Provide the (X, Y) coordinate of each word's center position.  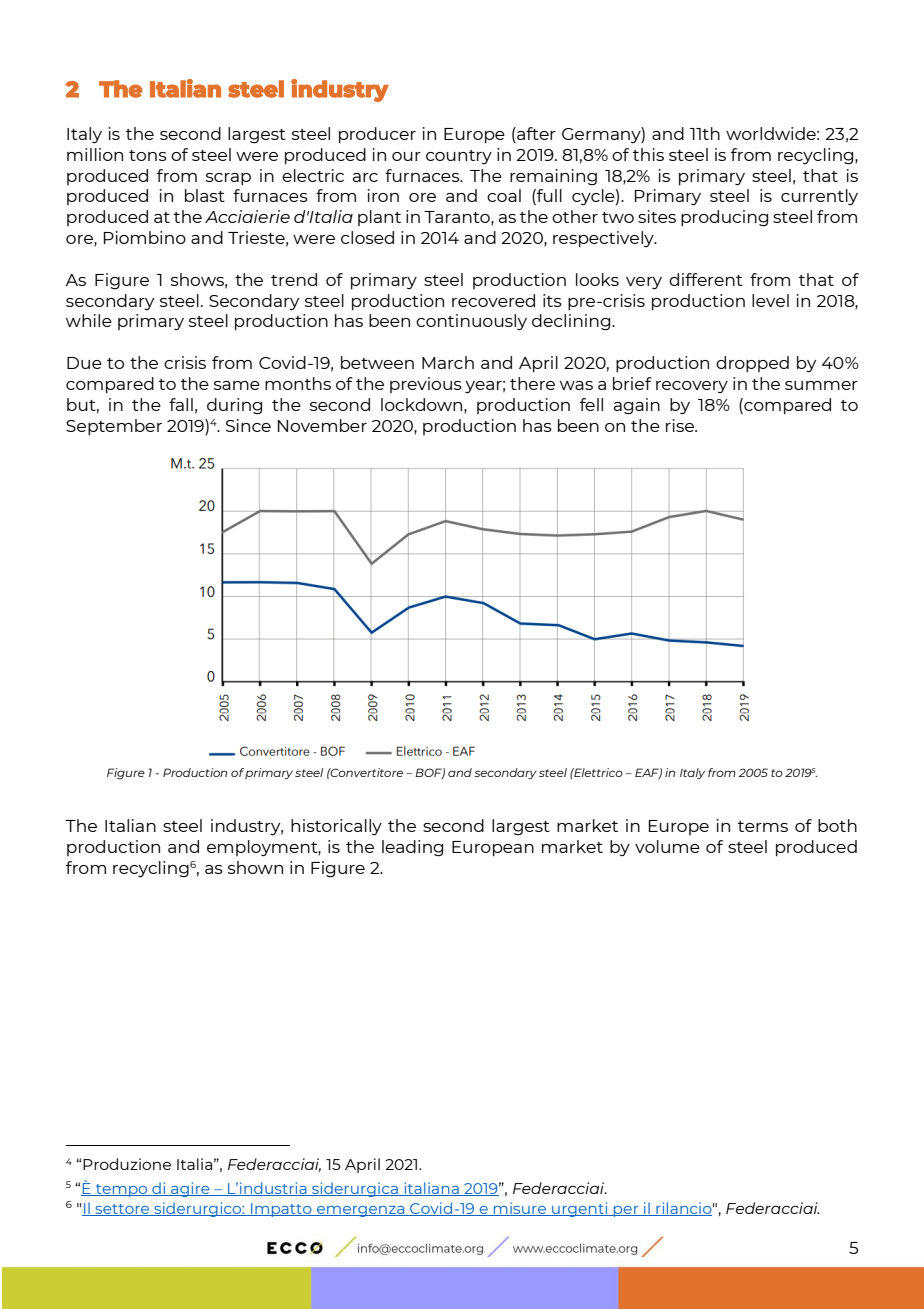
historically (336, 827)
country (459, 157)
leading (412, 848)
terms (763, 826)
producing (724, 218)
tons (148, 155)
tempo (122, 1190)
